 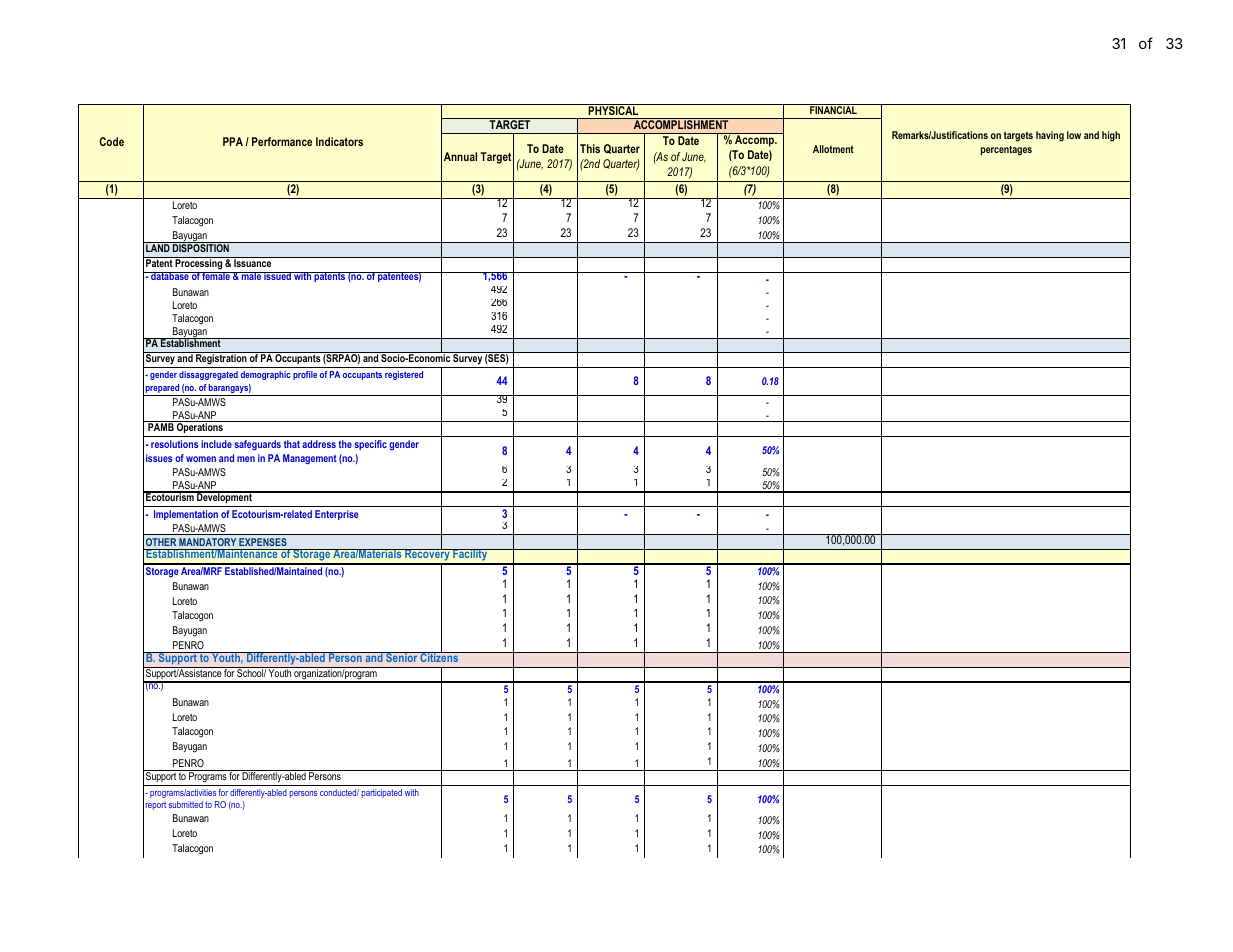 I want to click on Facility, so click(x=470, y=556).
